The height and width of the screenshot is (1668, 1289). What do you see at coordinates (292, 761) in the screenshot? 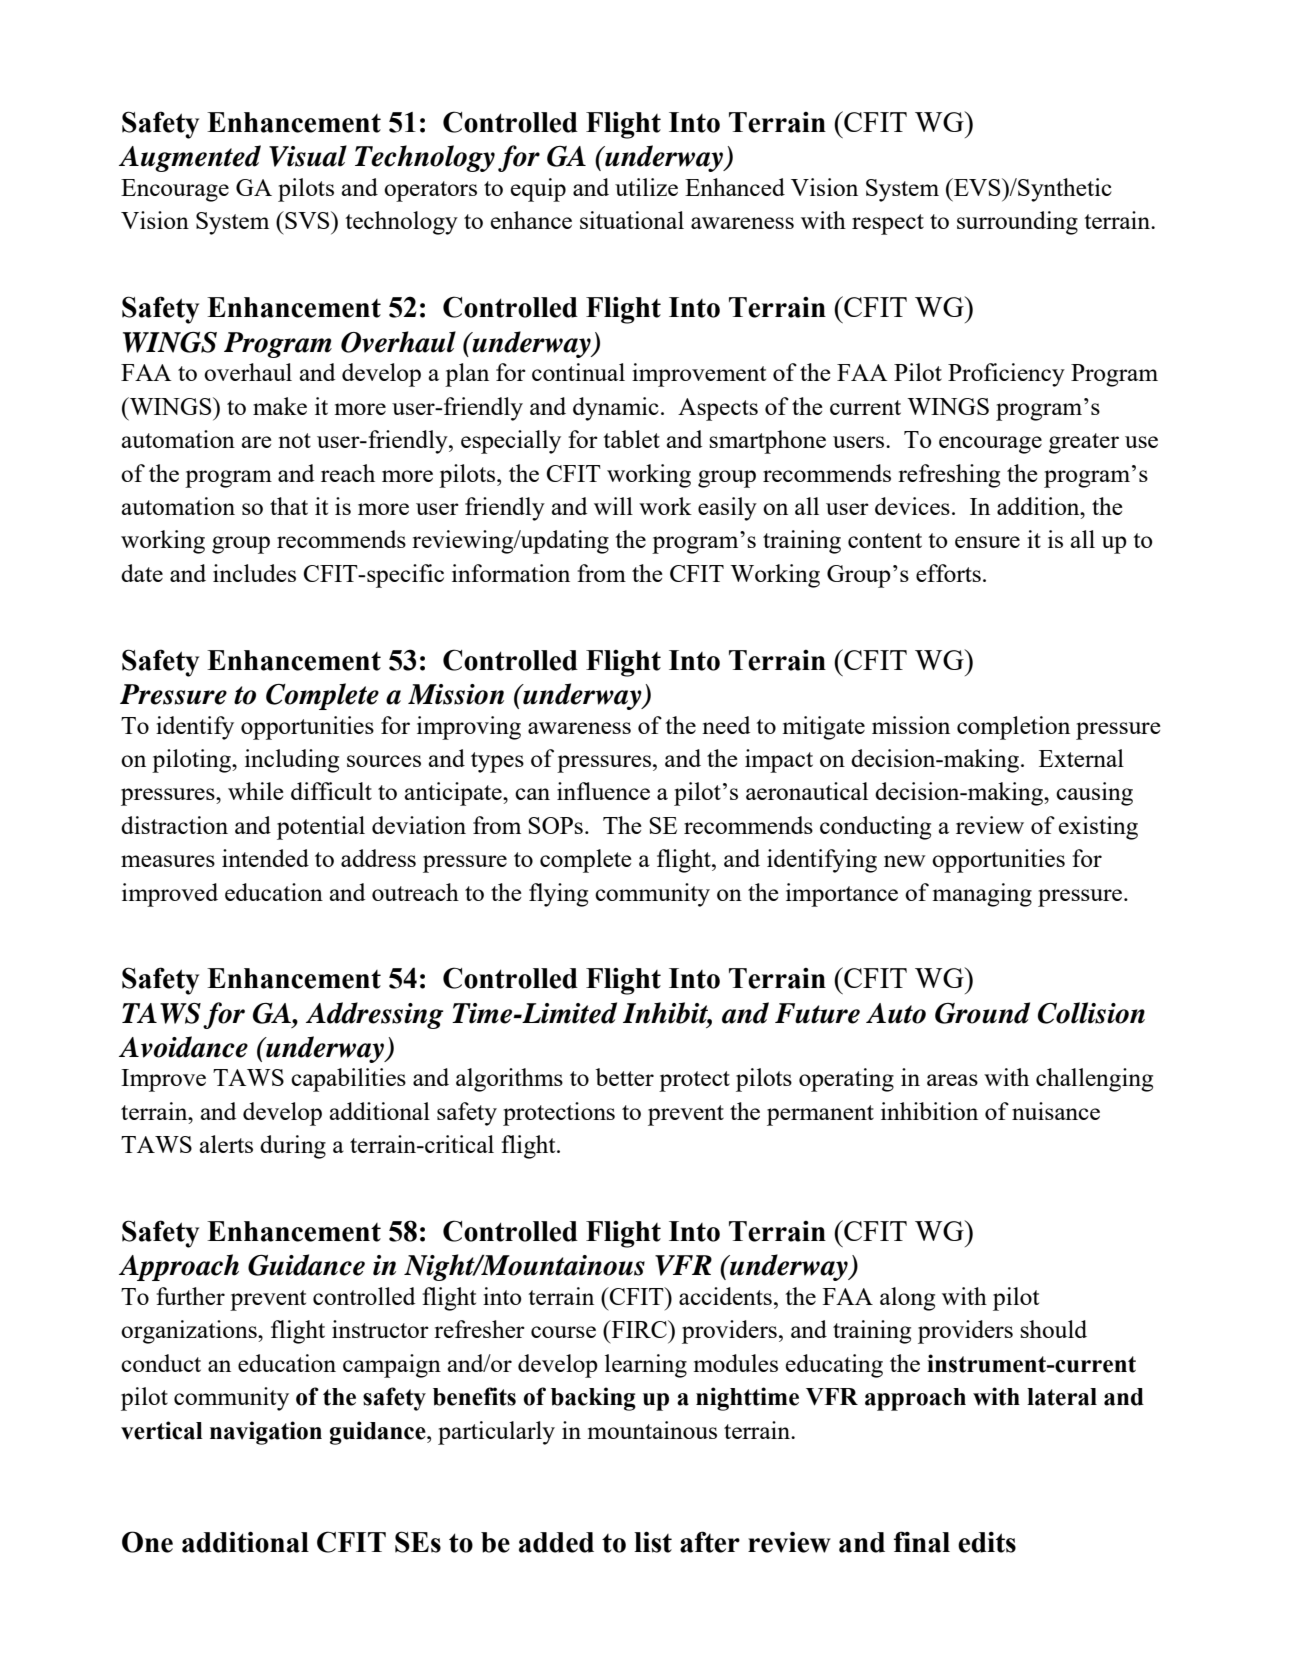
I see `including` at bounding box center [292, 761].
